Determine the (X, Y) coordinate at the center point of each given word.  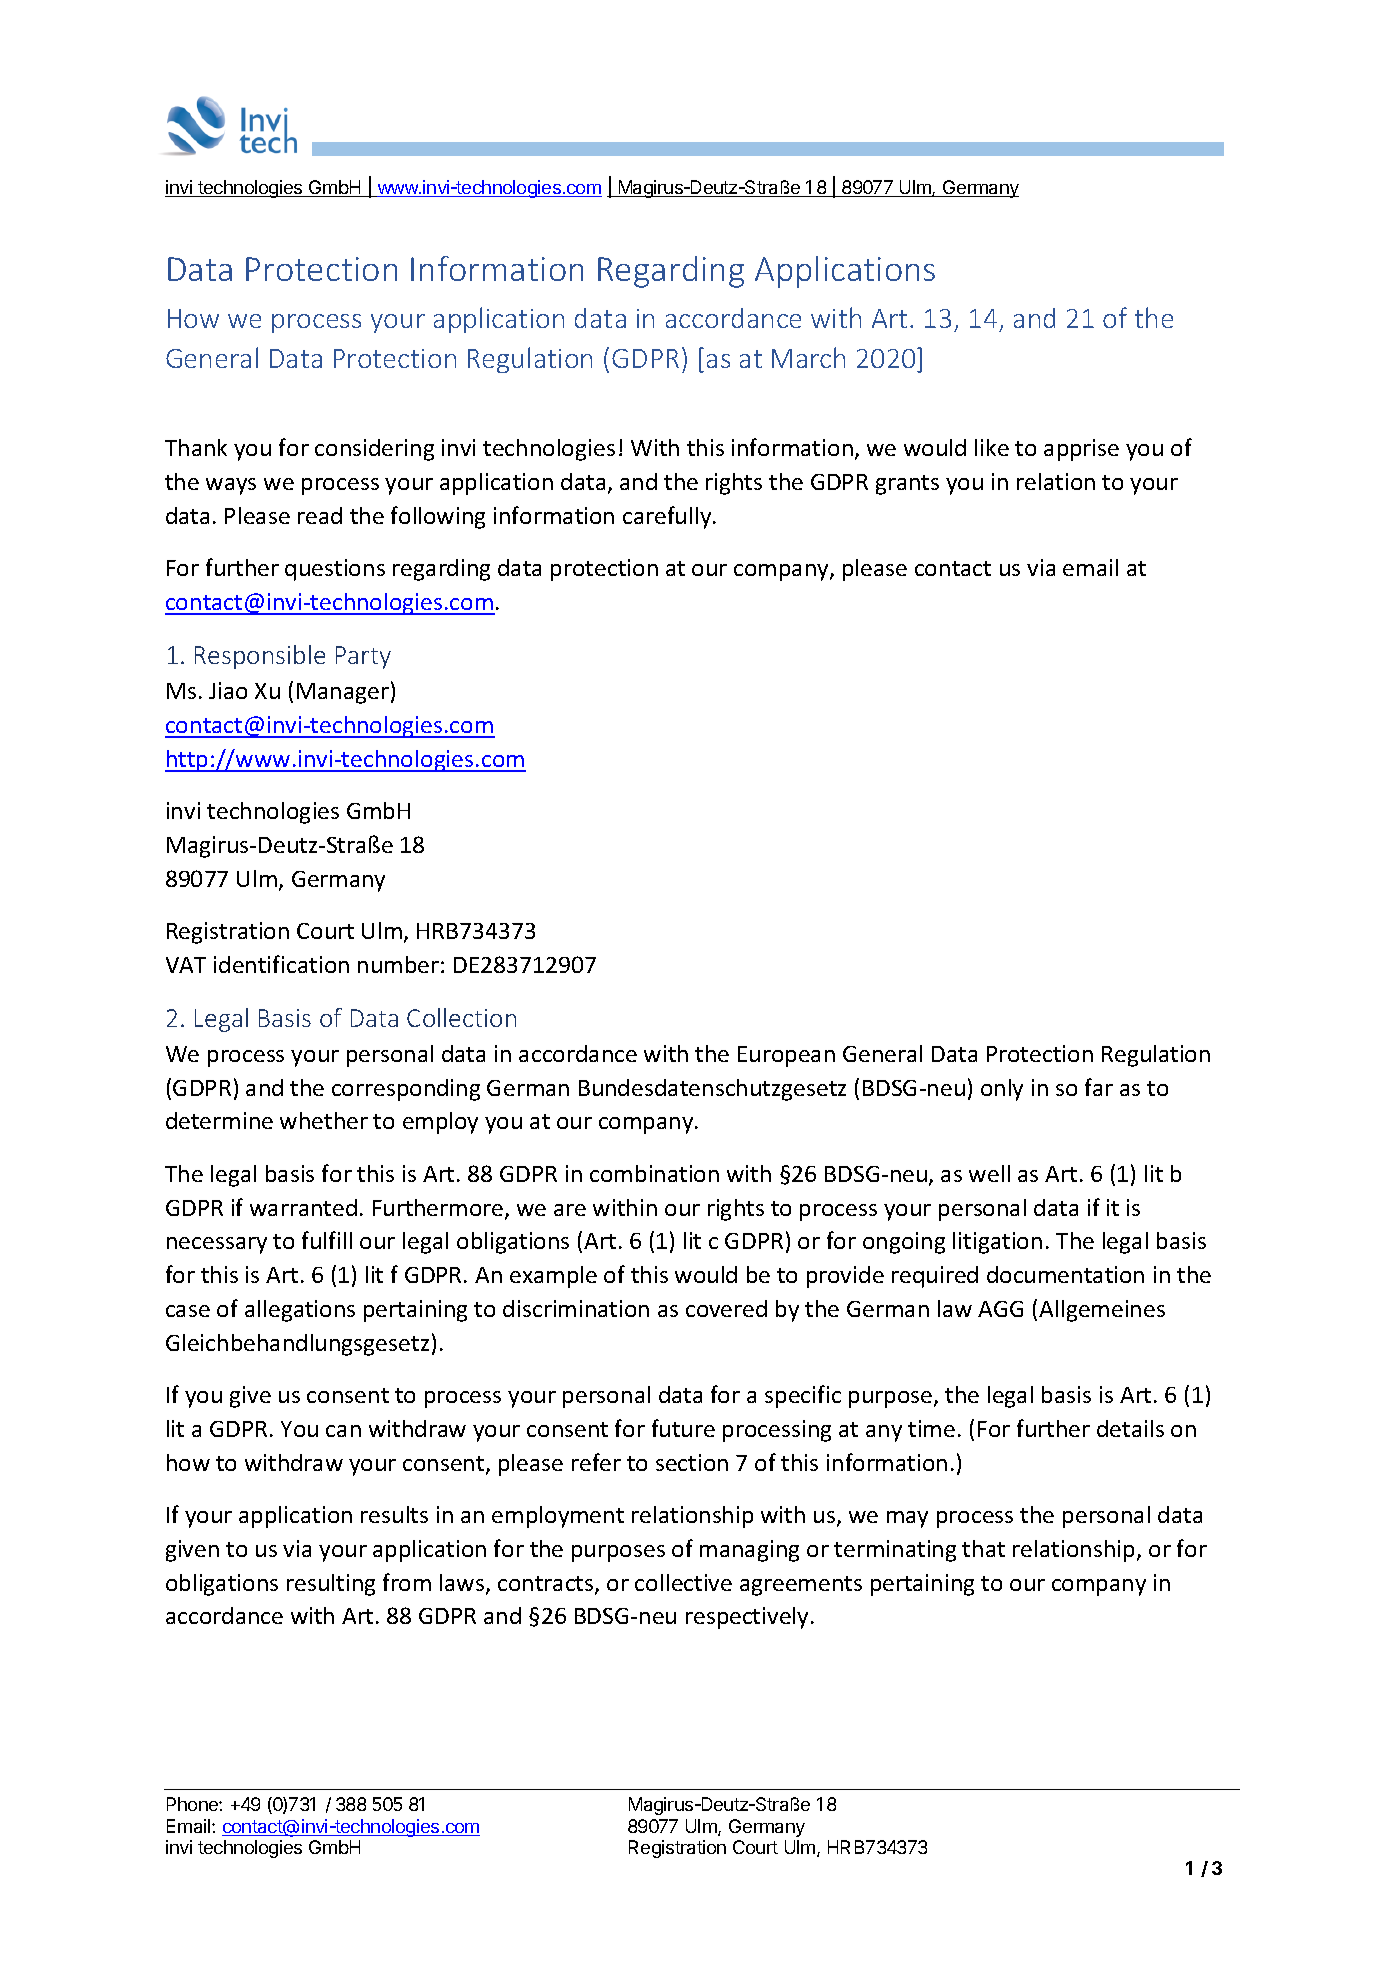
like (992, 447)
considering (374, 450)
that (983, 1548)
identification (281, 964)
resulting (331, 1585)
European (786, 1056)
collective (683, 1582)
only (1002, 1090)
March (808, 357)
